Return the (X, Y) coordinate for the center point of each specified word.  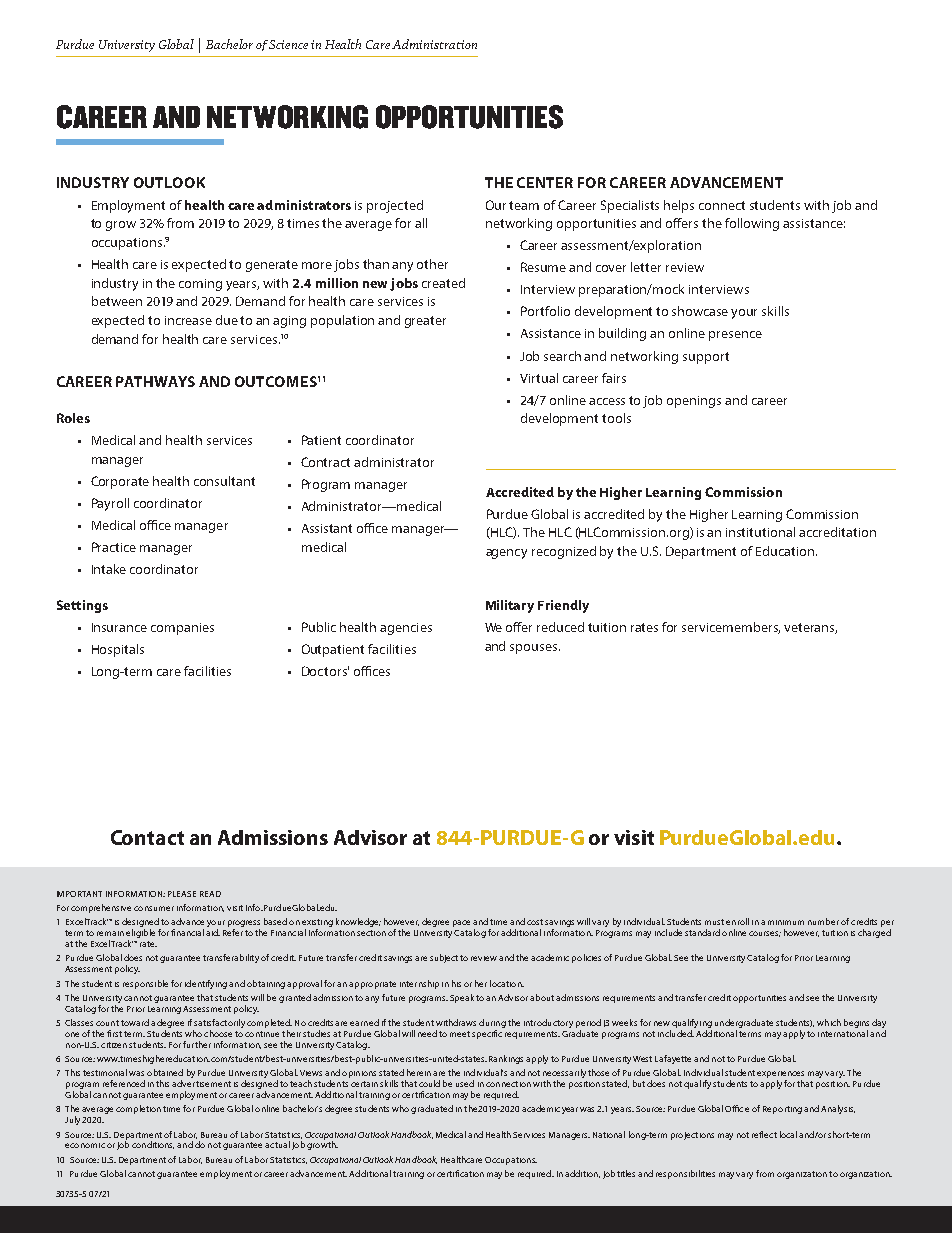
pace (461, 923)
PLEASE (182, 894)
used (465, 1083)
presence (735, 336)
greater (425, 322)
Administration (434, 44)
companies (182, 629)
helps (679, 206)
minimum (786, 922)
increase (188, 320)
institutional (760, 532)
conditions (153, 1145)
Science (288, 44)
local (788, 1134)
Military (510, 606)
